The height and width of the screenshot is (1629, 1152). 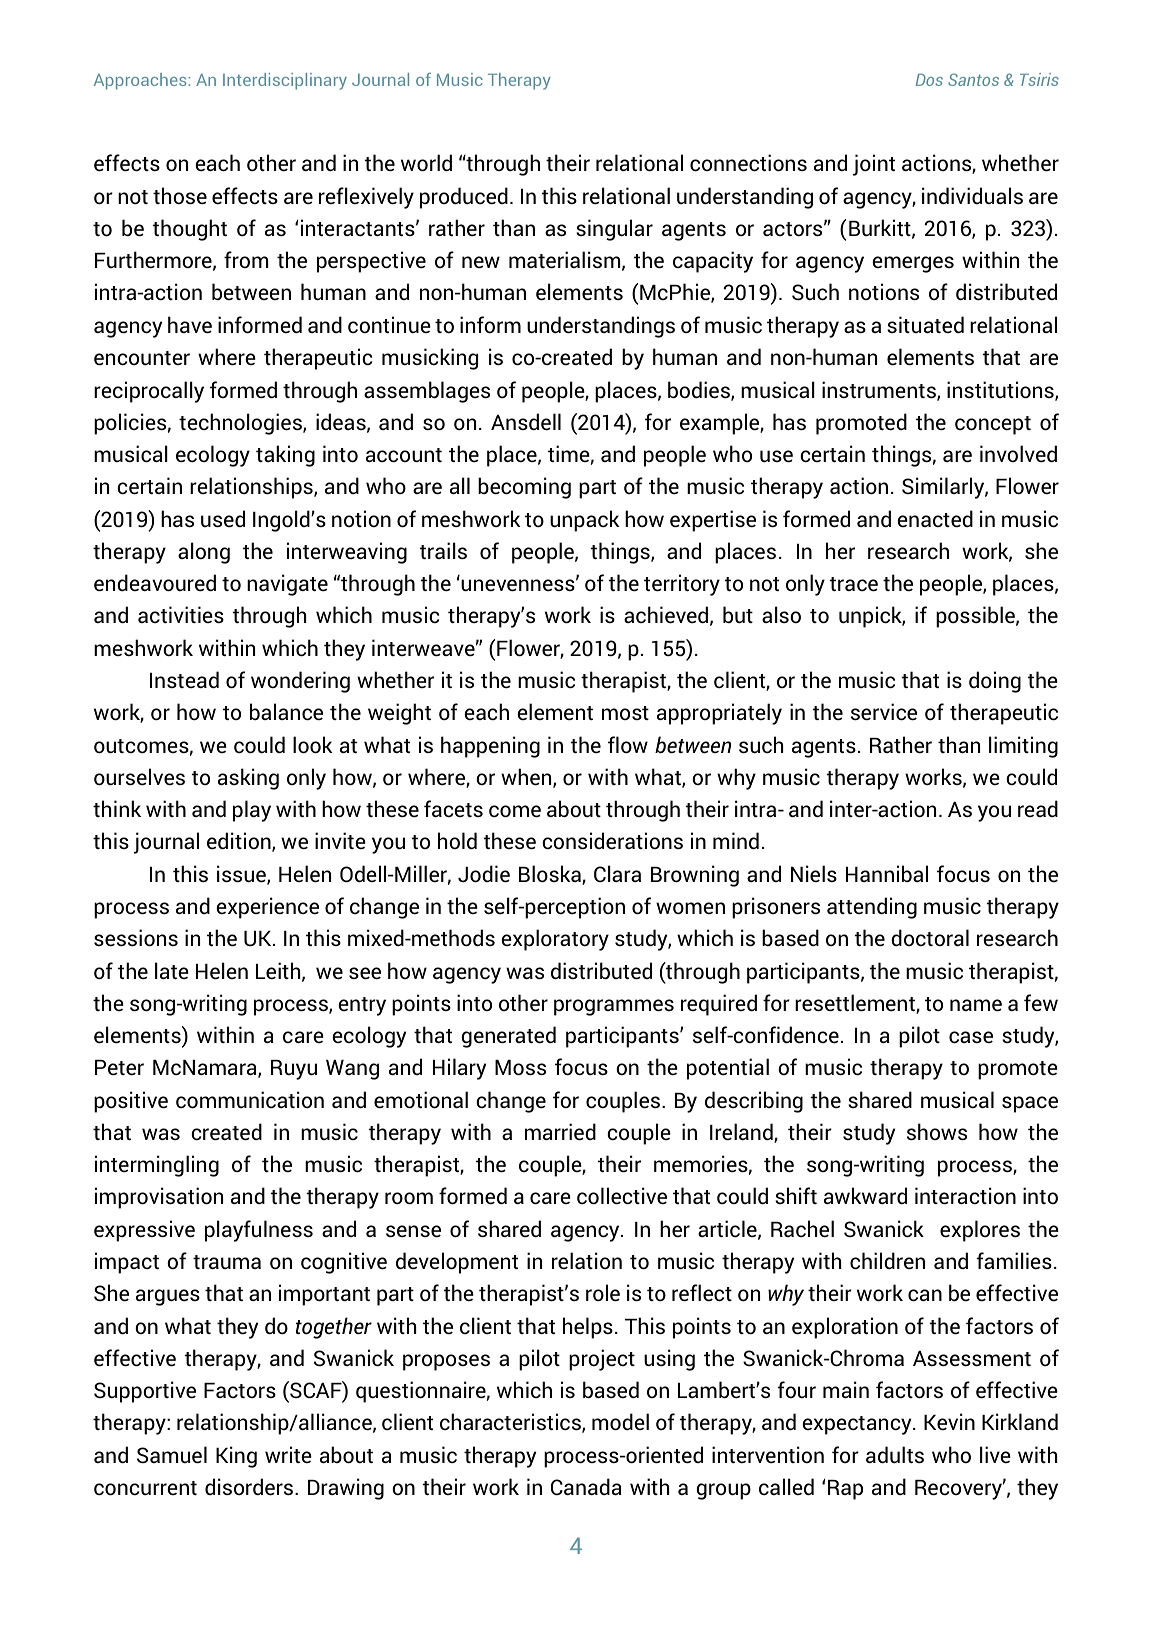 What do you see at coordinates (993, 425) in the screenshot?
I see `concept` at bounding box center [993, 425].
